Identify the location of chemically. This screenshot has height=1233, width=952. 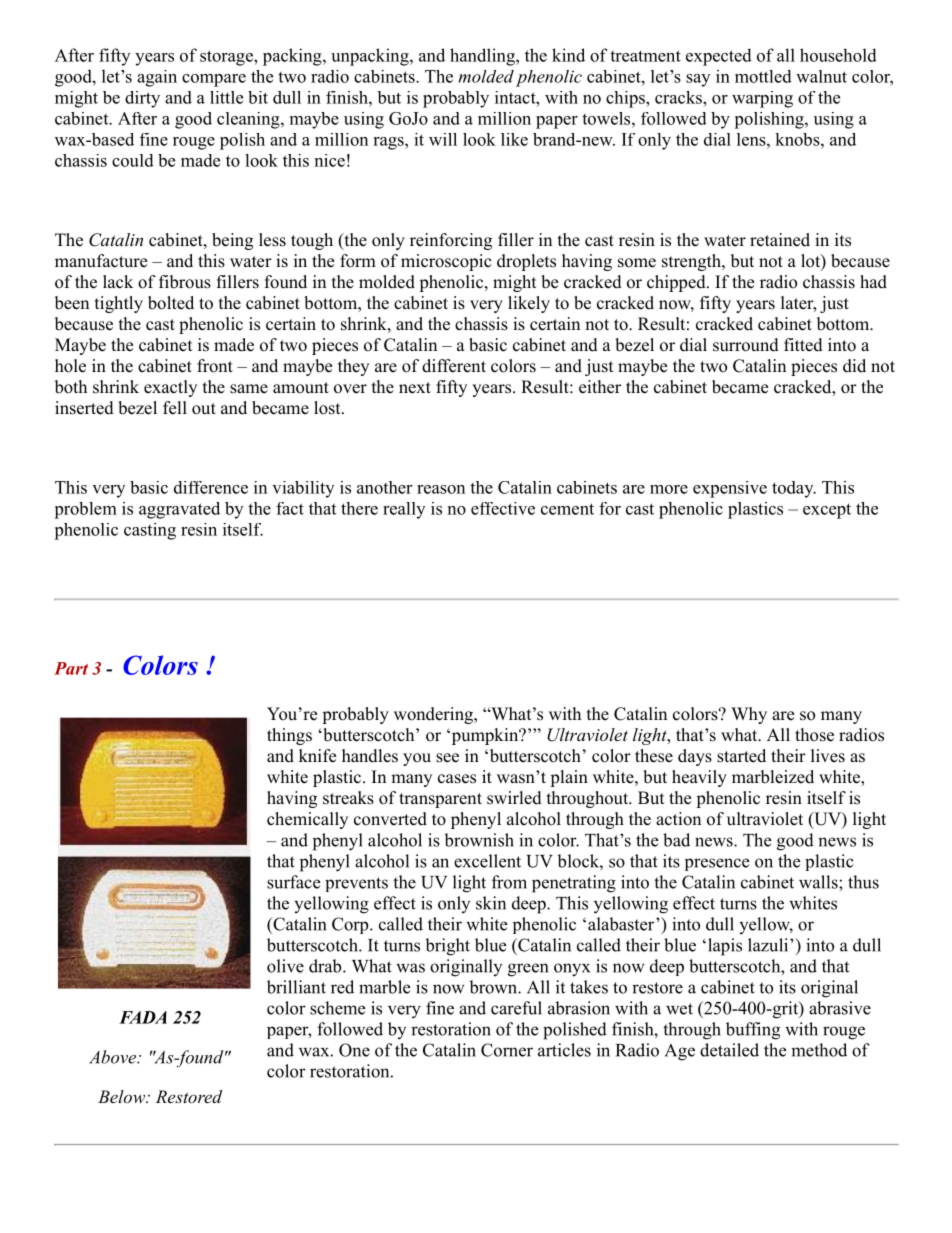
(307, 820).
